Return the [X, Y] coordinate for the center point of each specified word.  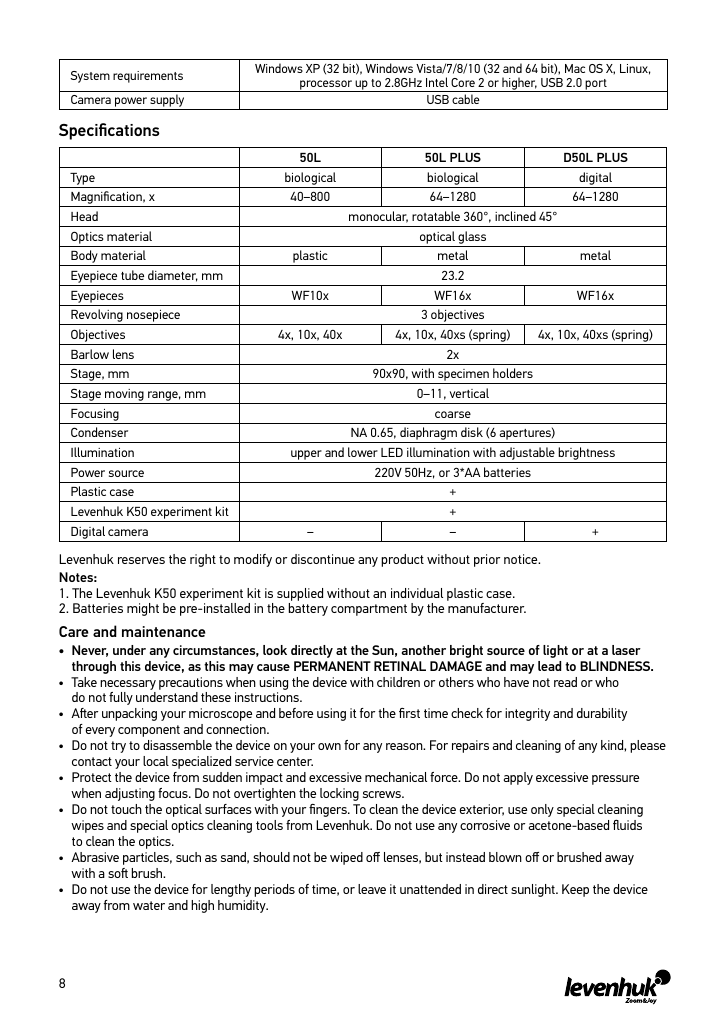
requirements [148, 77]
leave [372, 889]
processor [326, 86]
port [596, 85]
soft [118, 873]
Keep [575, 890]
